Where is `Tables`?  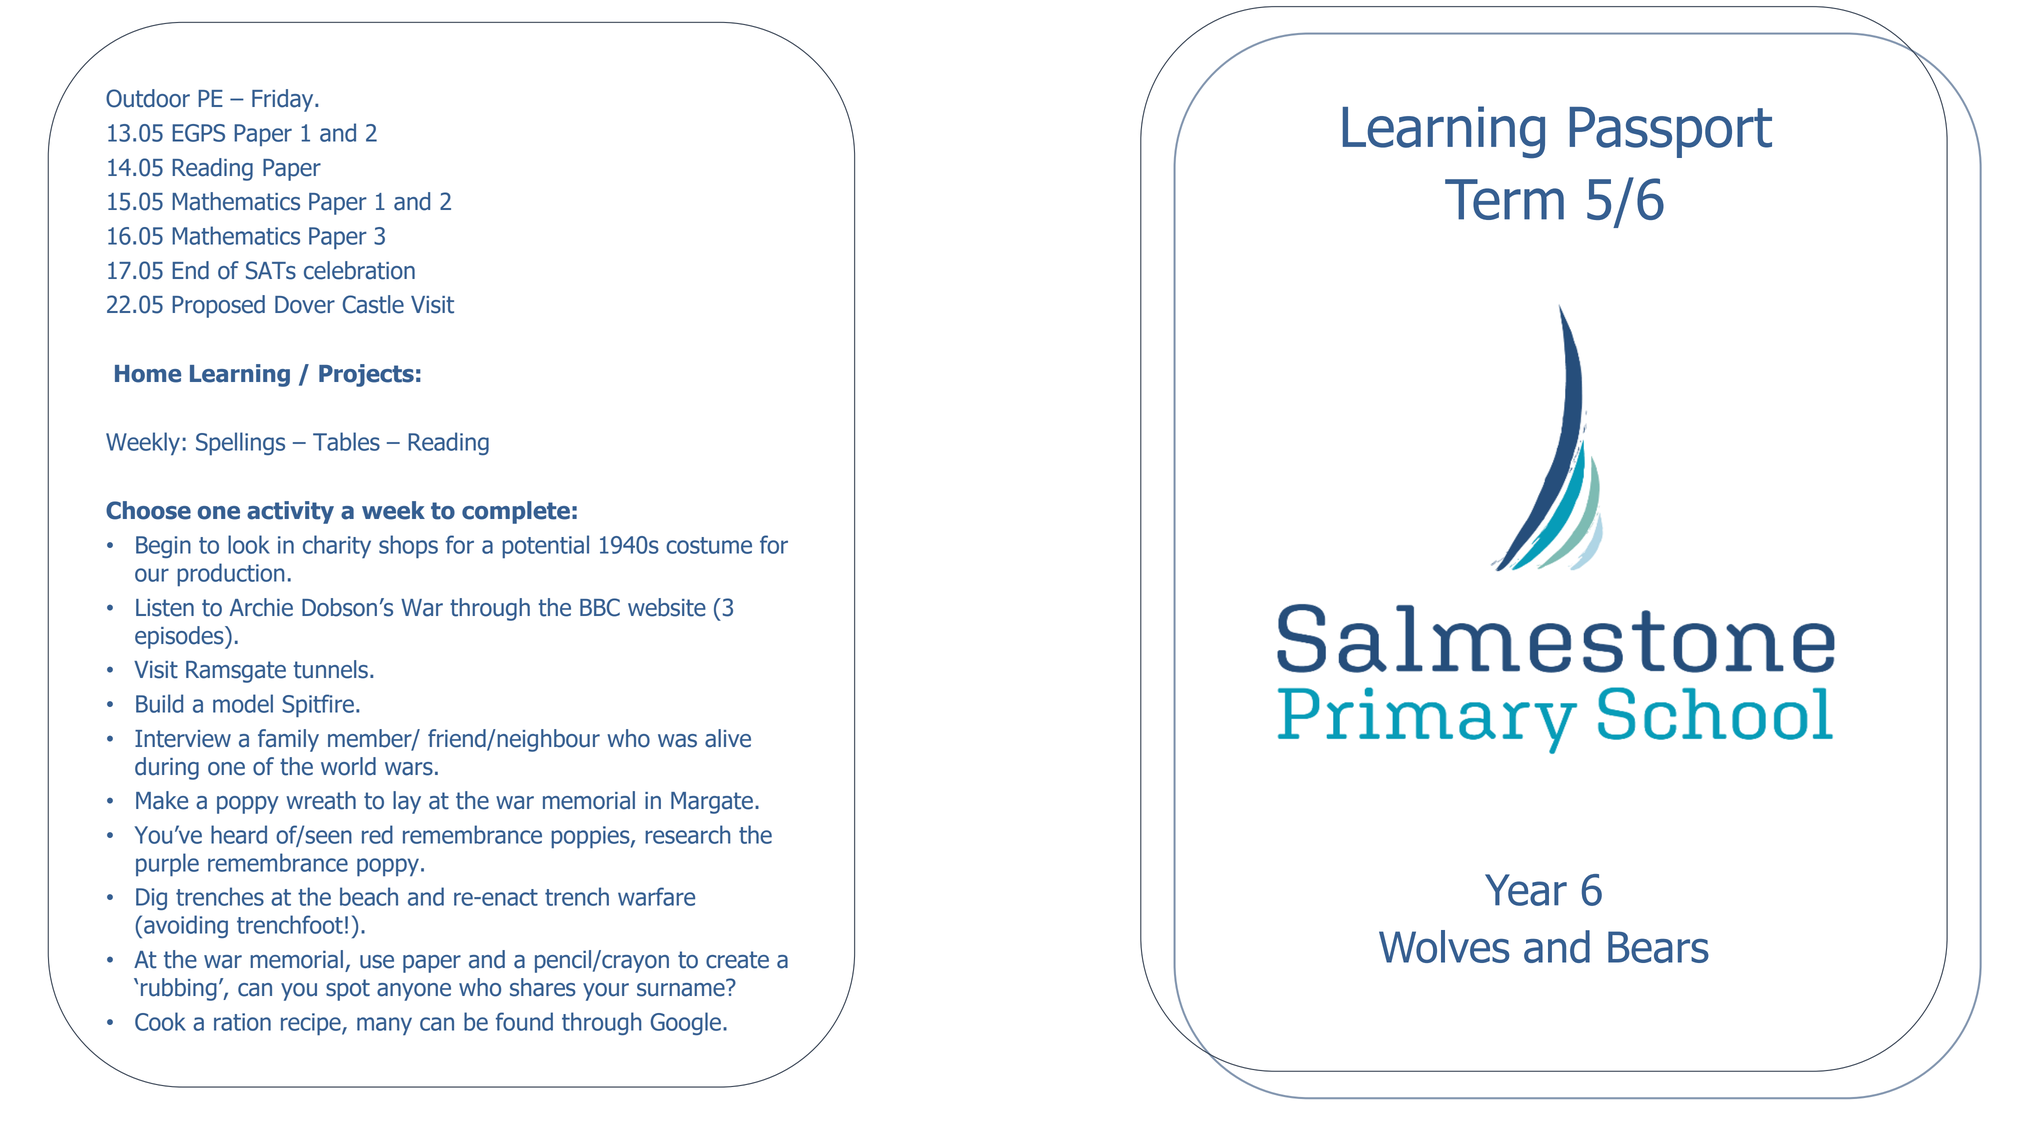
Tables is located at coordinates (346, 441).
